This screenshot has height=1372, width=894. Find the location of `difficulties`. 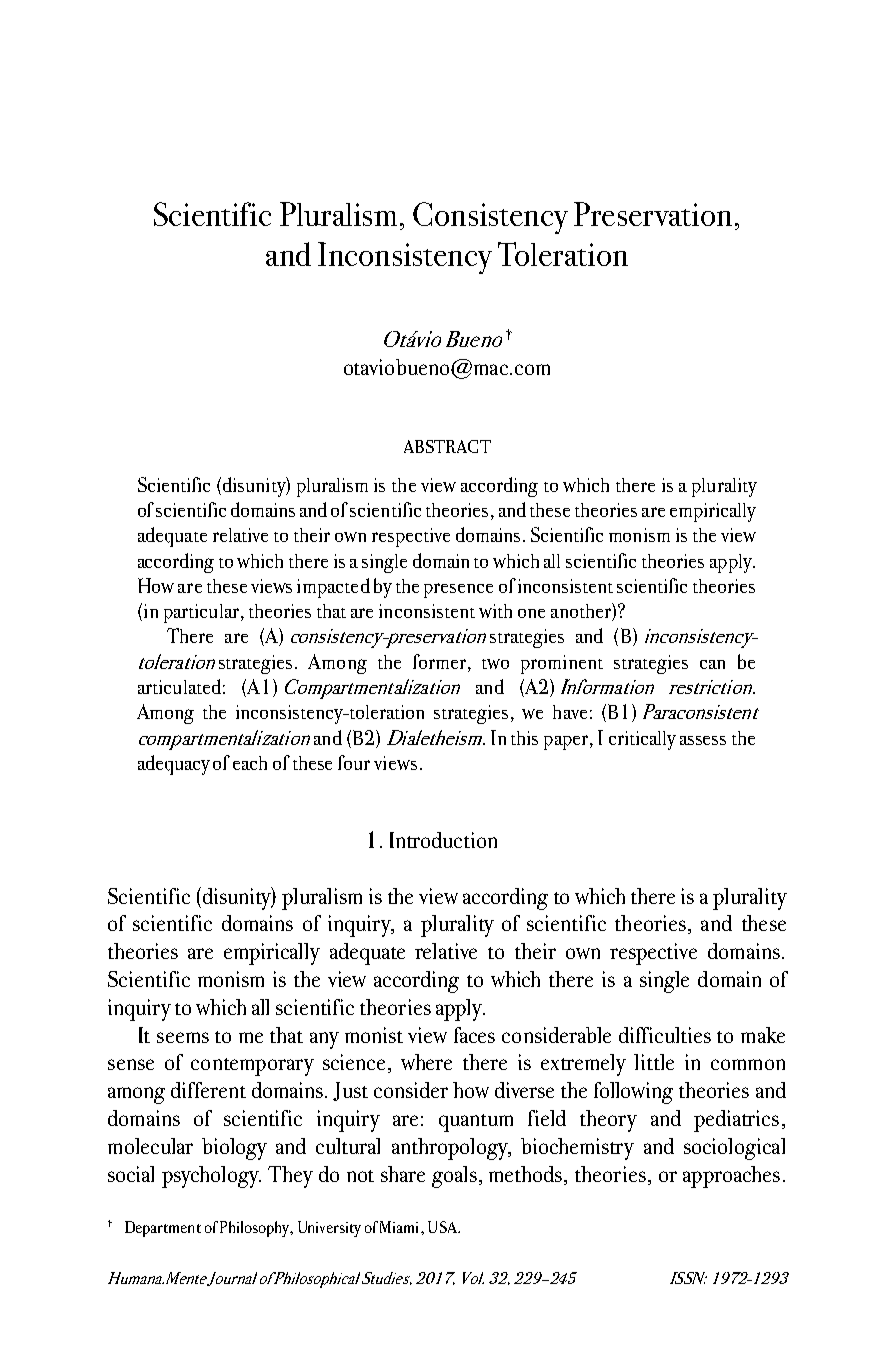

difficulties is located at coordinates (665, 1035).
